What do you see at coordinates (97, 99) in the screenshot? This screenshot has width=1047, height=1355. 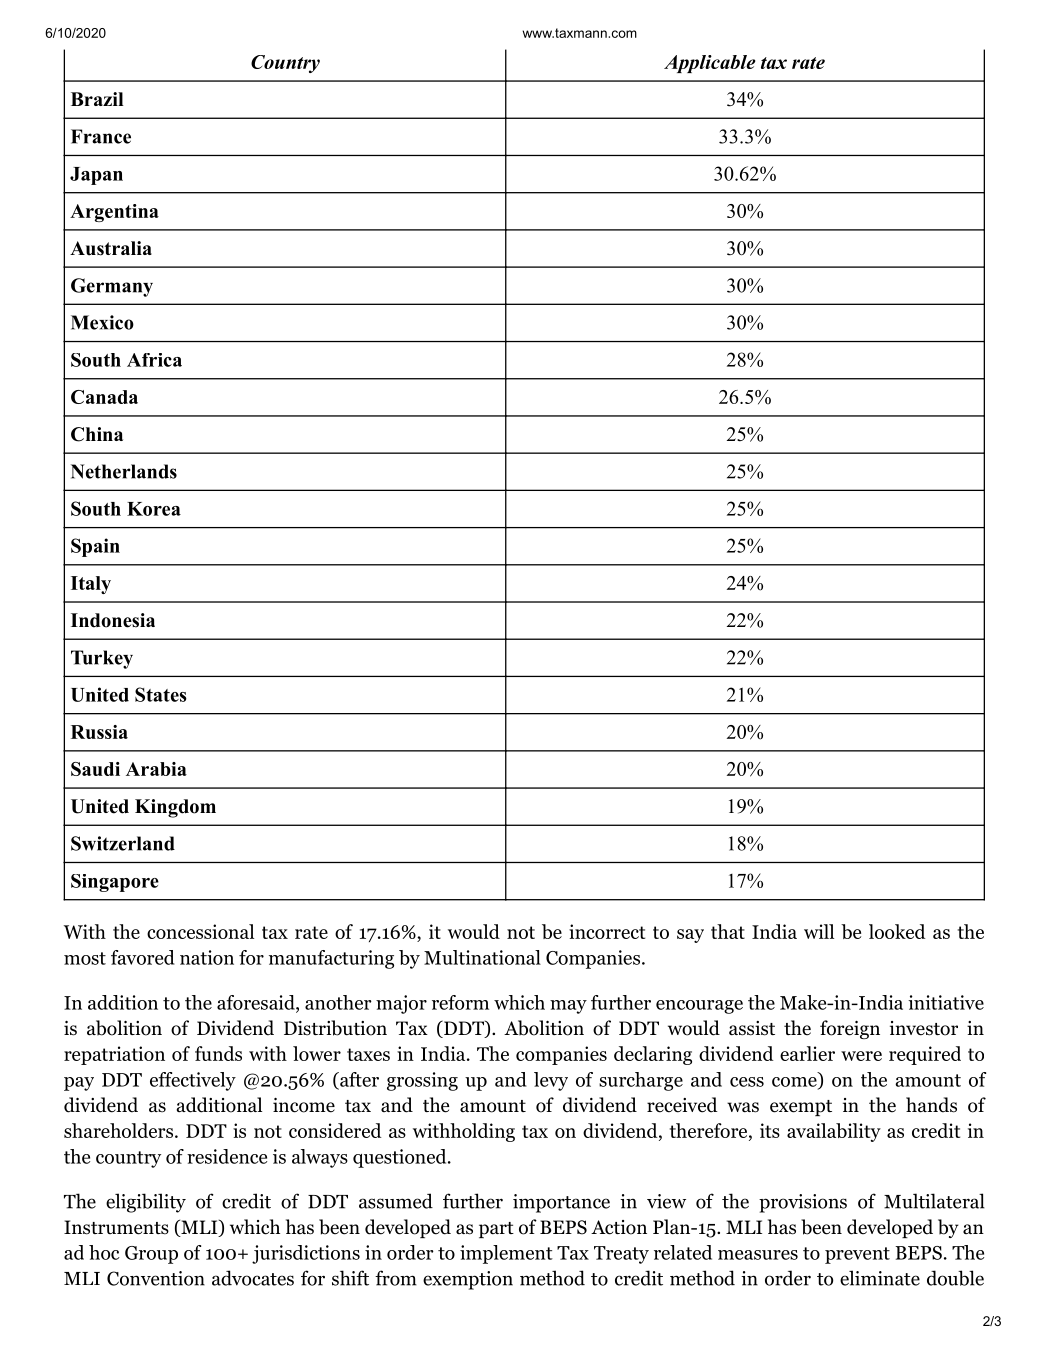 I see `Brazil` at bounding box center [97, 99].
